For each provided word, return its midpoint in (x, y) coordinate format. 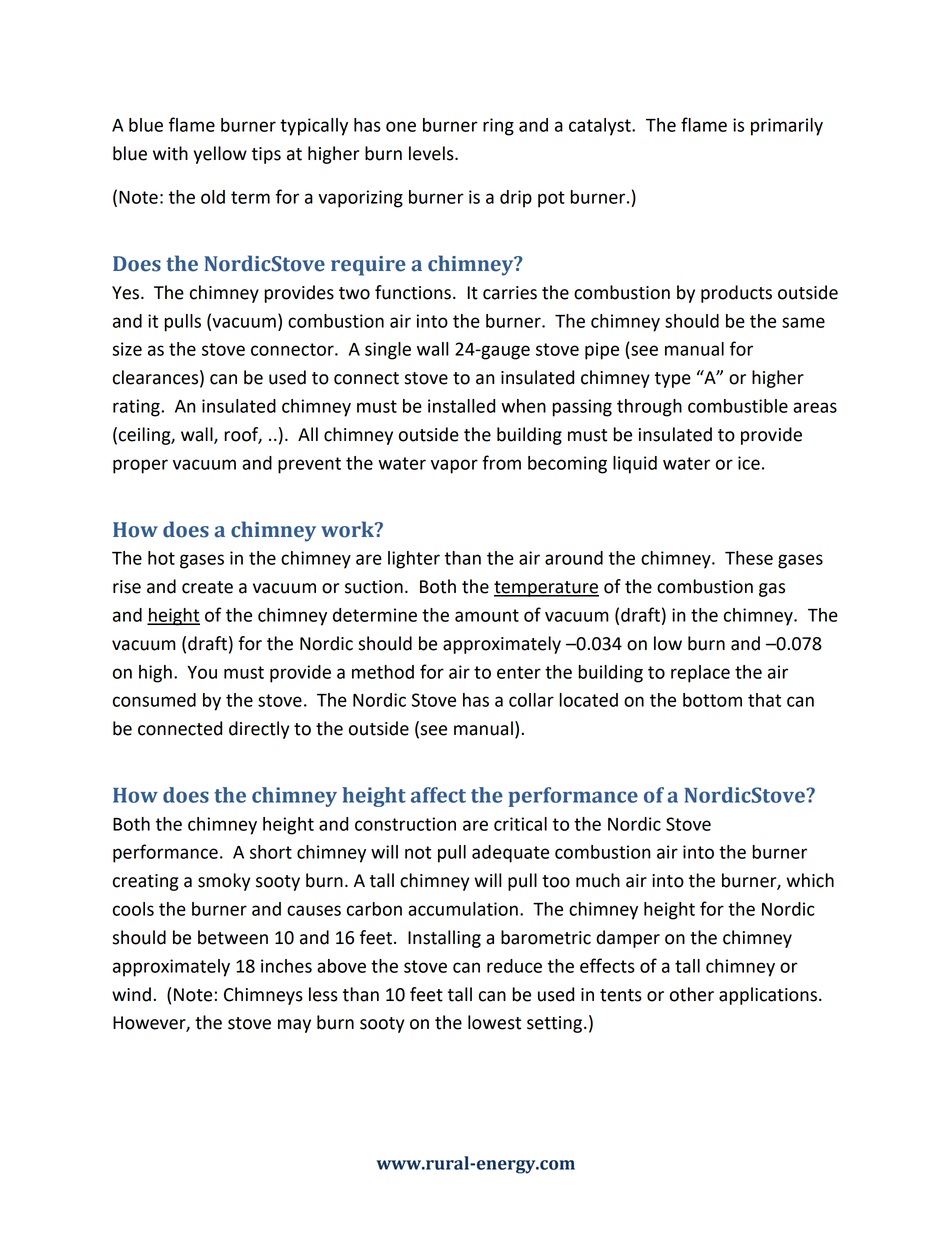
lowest (494, 1022)
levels (432, 153)
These (749, 558)
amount (487, 615)
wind (131, 994)
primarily (787, 127)
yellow (220, 155)
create (207, 587)
